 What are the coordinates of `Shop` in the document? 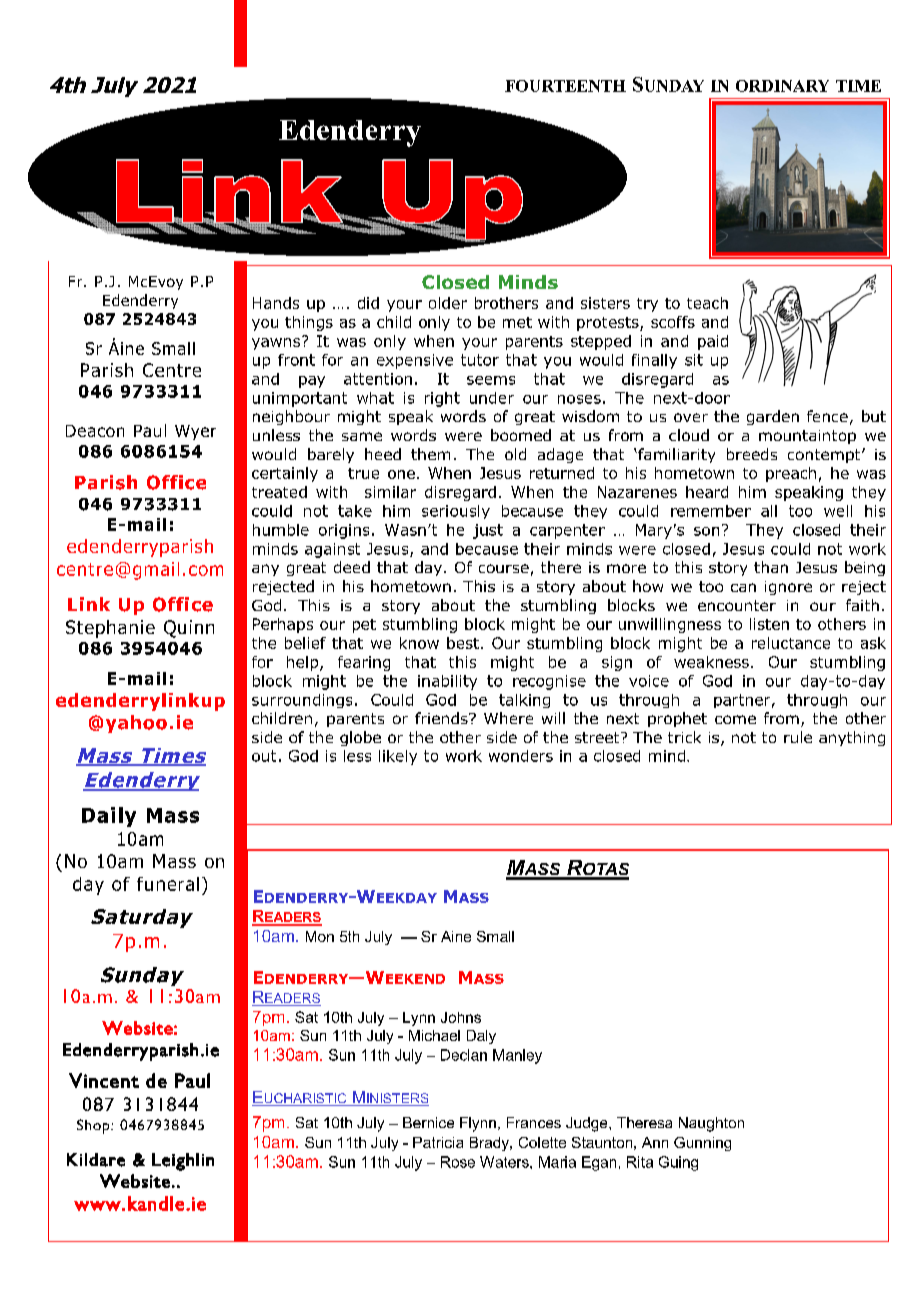 It's located at (94, 1126).
